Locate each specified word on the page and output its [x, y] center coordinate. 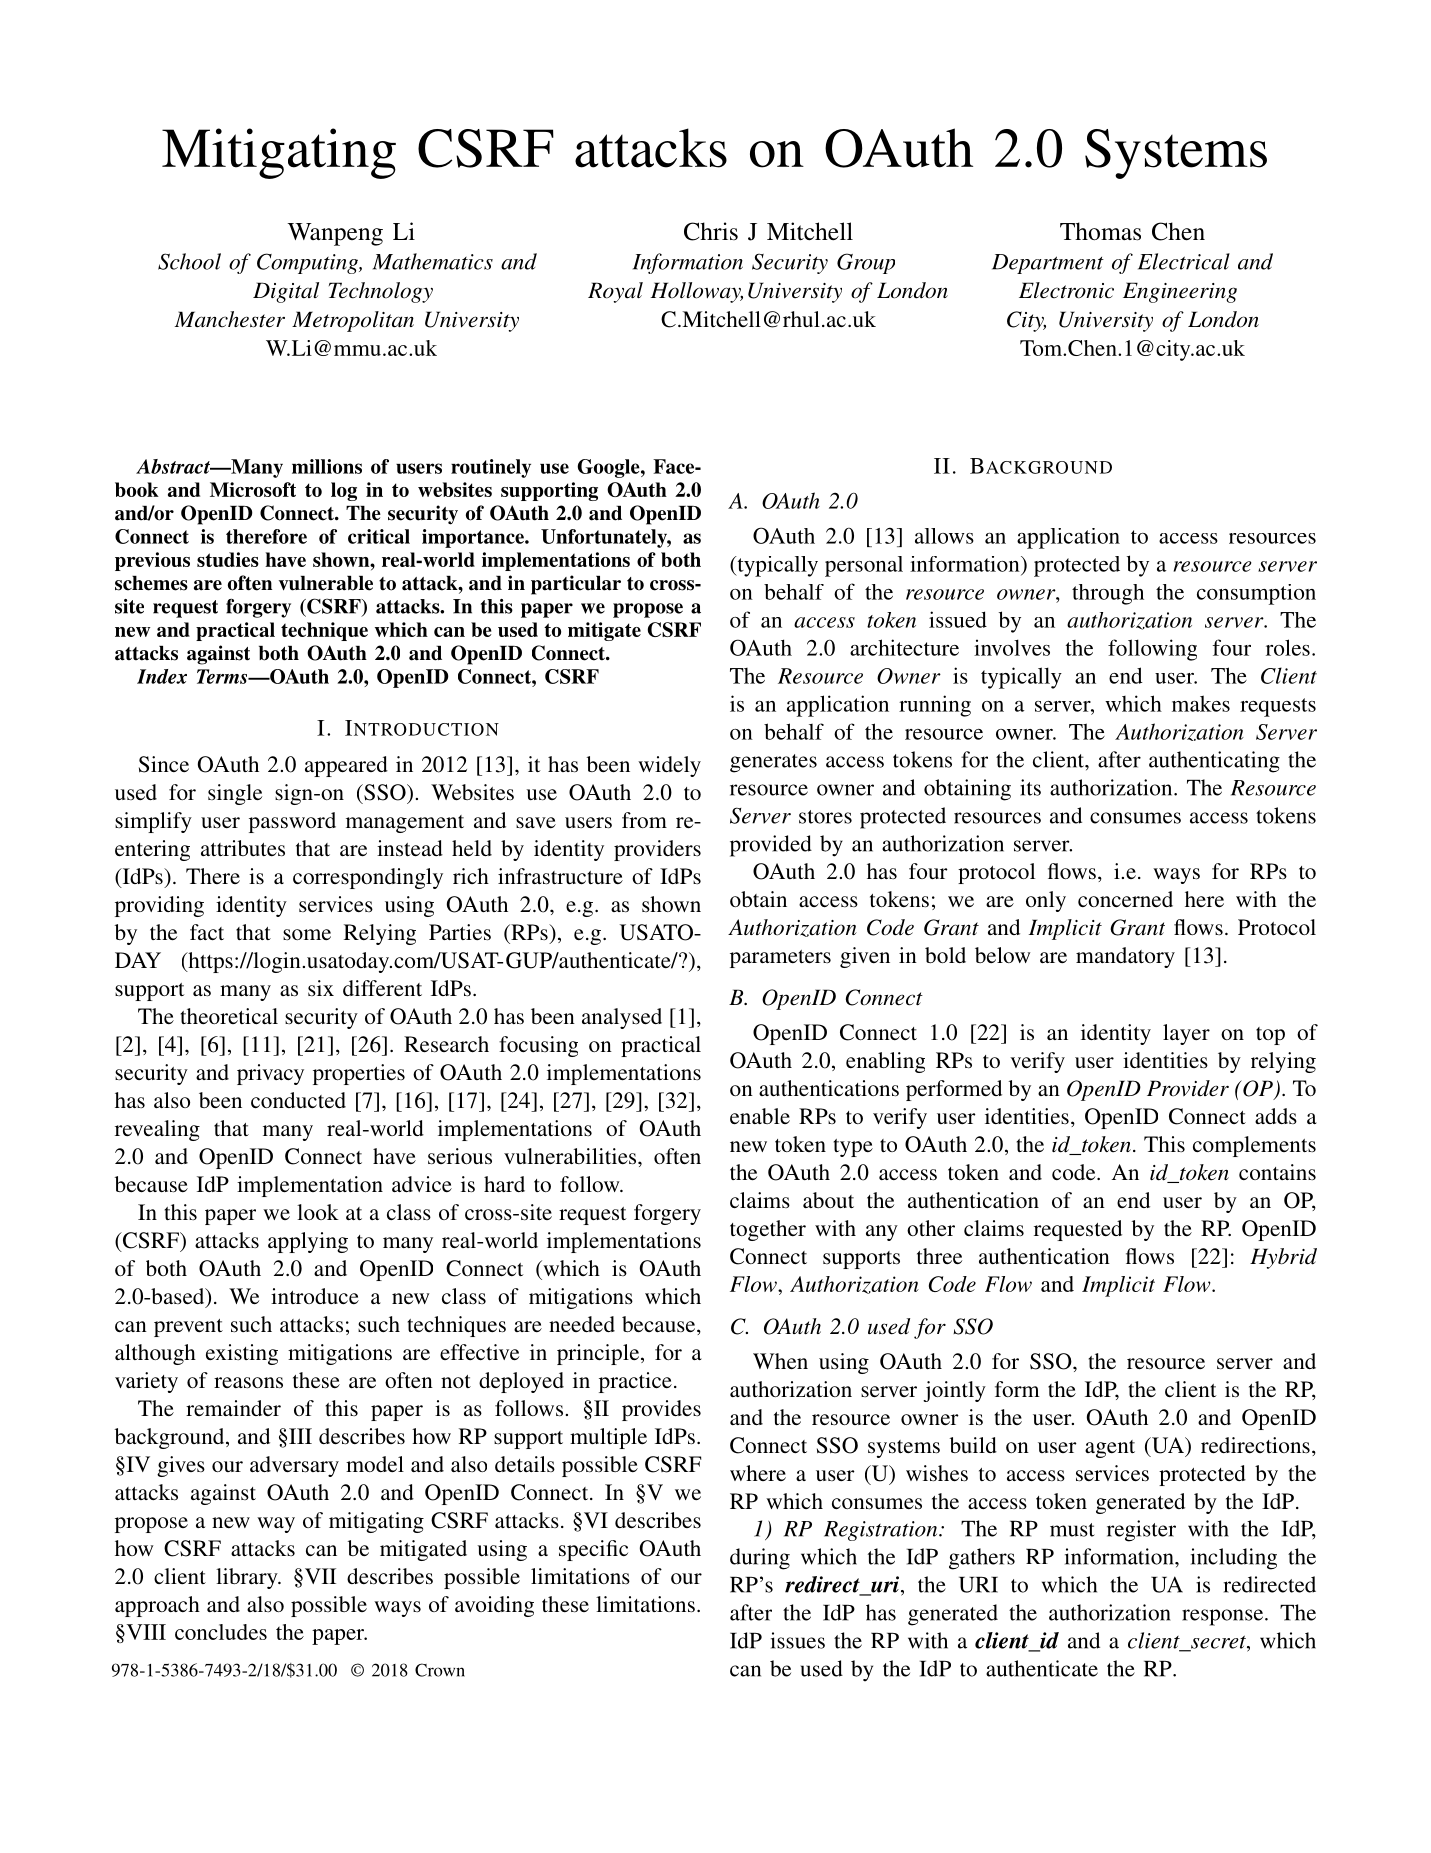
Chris [711, 231]
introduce [315, 1296]
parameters [780, 959]
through [1108, 594]
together [768, 1230]
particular [576, 585]
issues [798, 1640]
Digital [286, 292]
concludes [221, 1632]
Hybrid [1283, 1258]
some [307, 934]
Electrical [1184, 261]
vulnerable [326, 583]
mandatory [1125, 957]
